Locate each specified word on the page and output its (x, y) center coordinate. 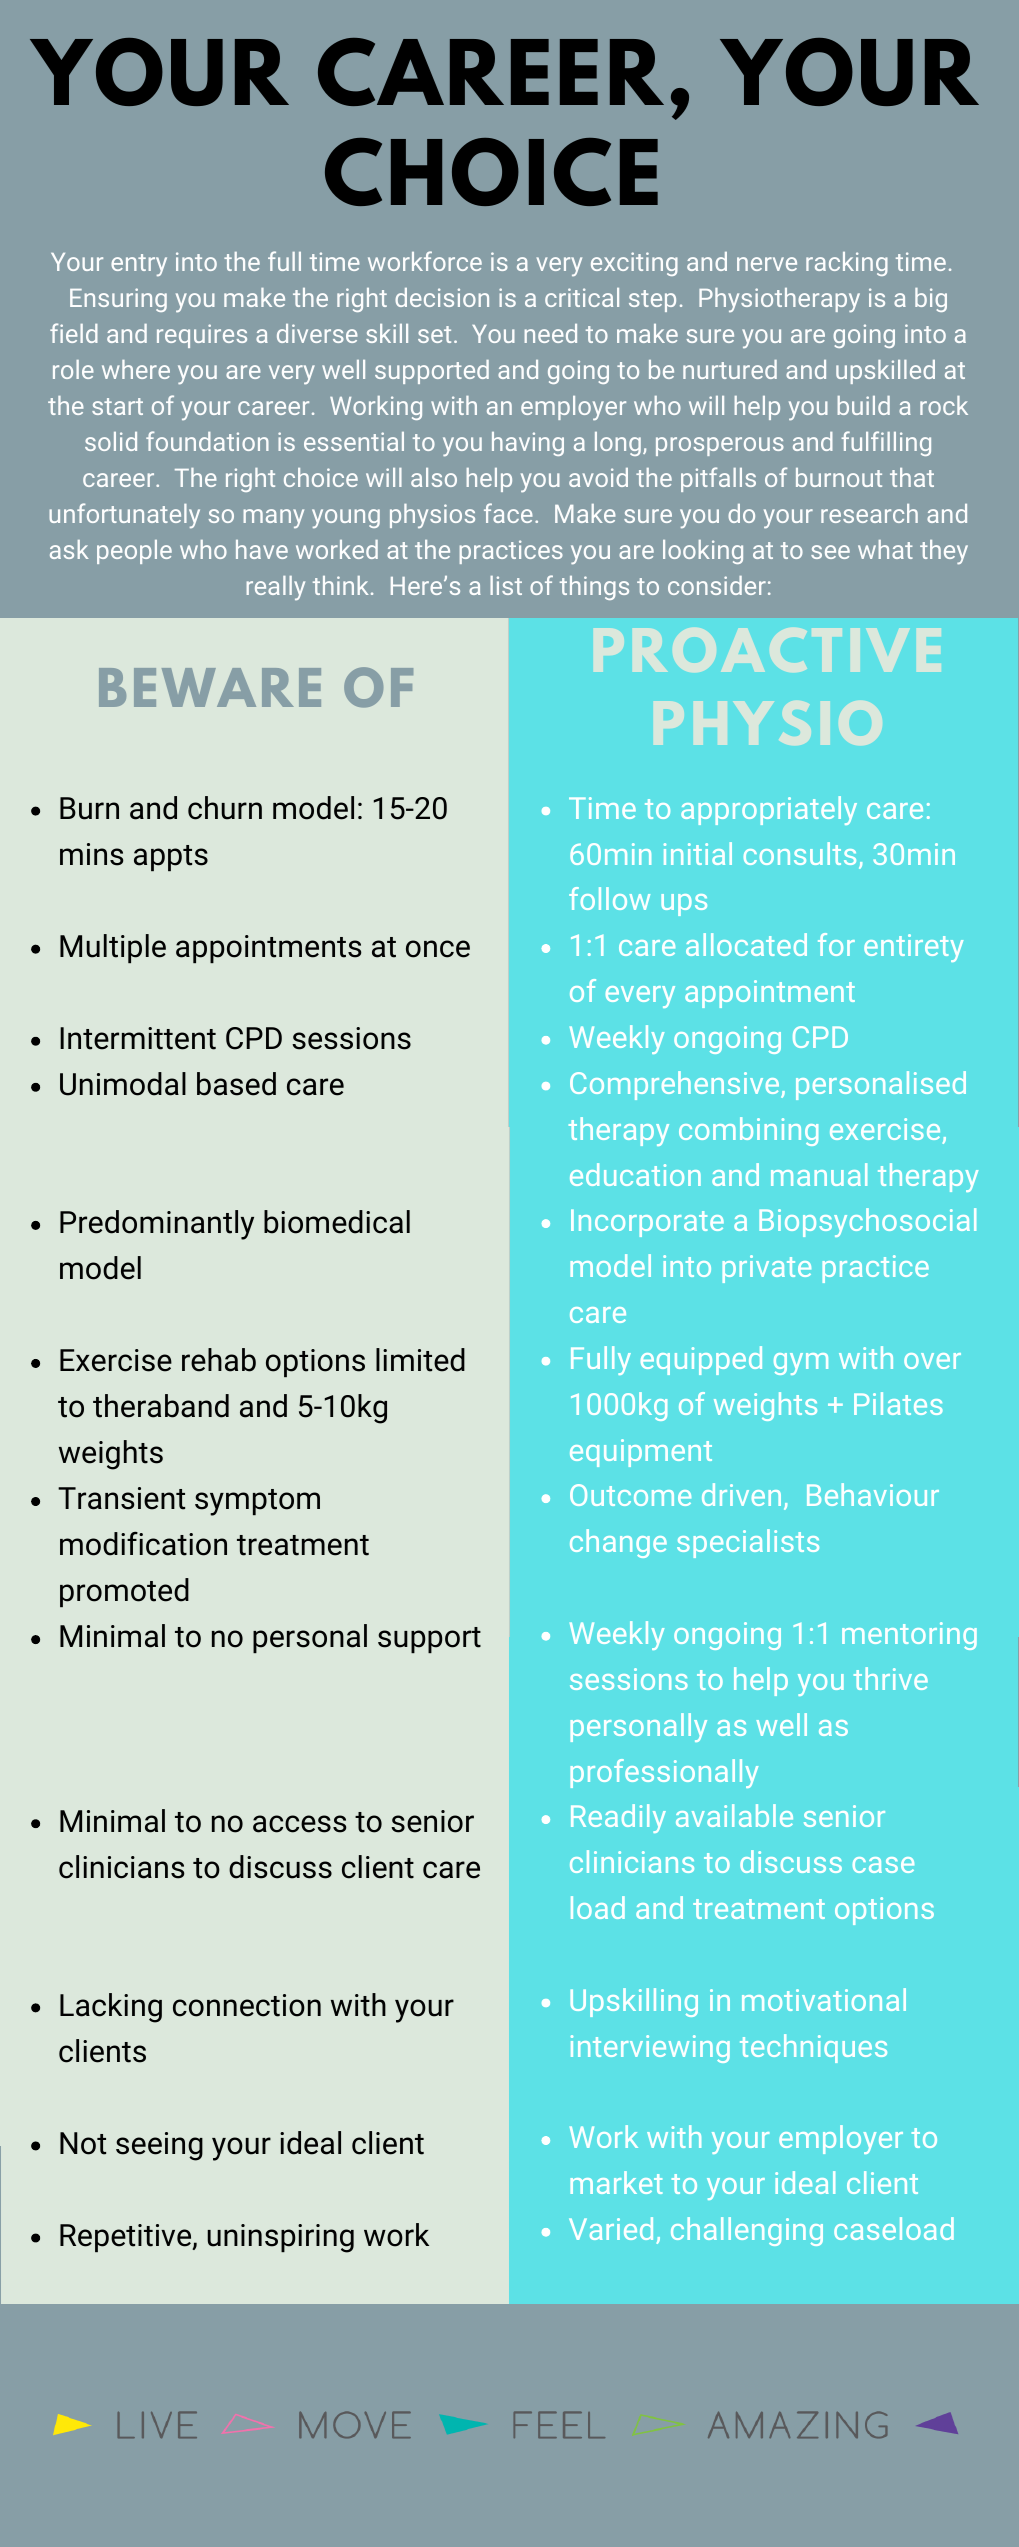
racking (847, 264)
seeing (159, 2146)
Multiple (113, 948)
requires (202, 336)
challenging (747, 2231)
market (616, 2182)
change (618, 1543)
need (551, 333)
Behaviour (873, 1494)
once (438, 949)
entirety (913, 948)
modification (143, 1544)
